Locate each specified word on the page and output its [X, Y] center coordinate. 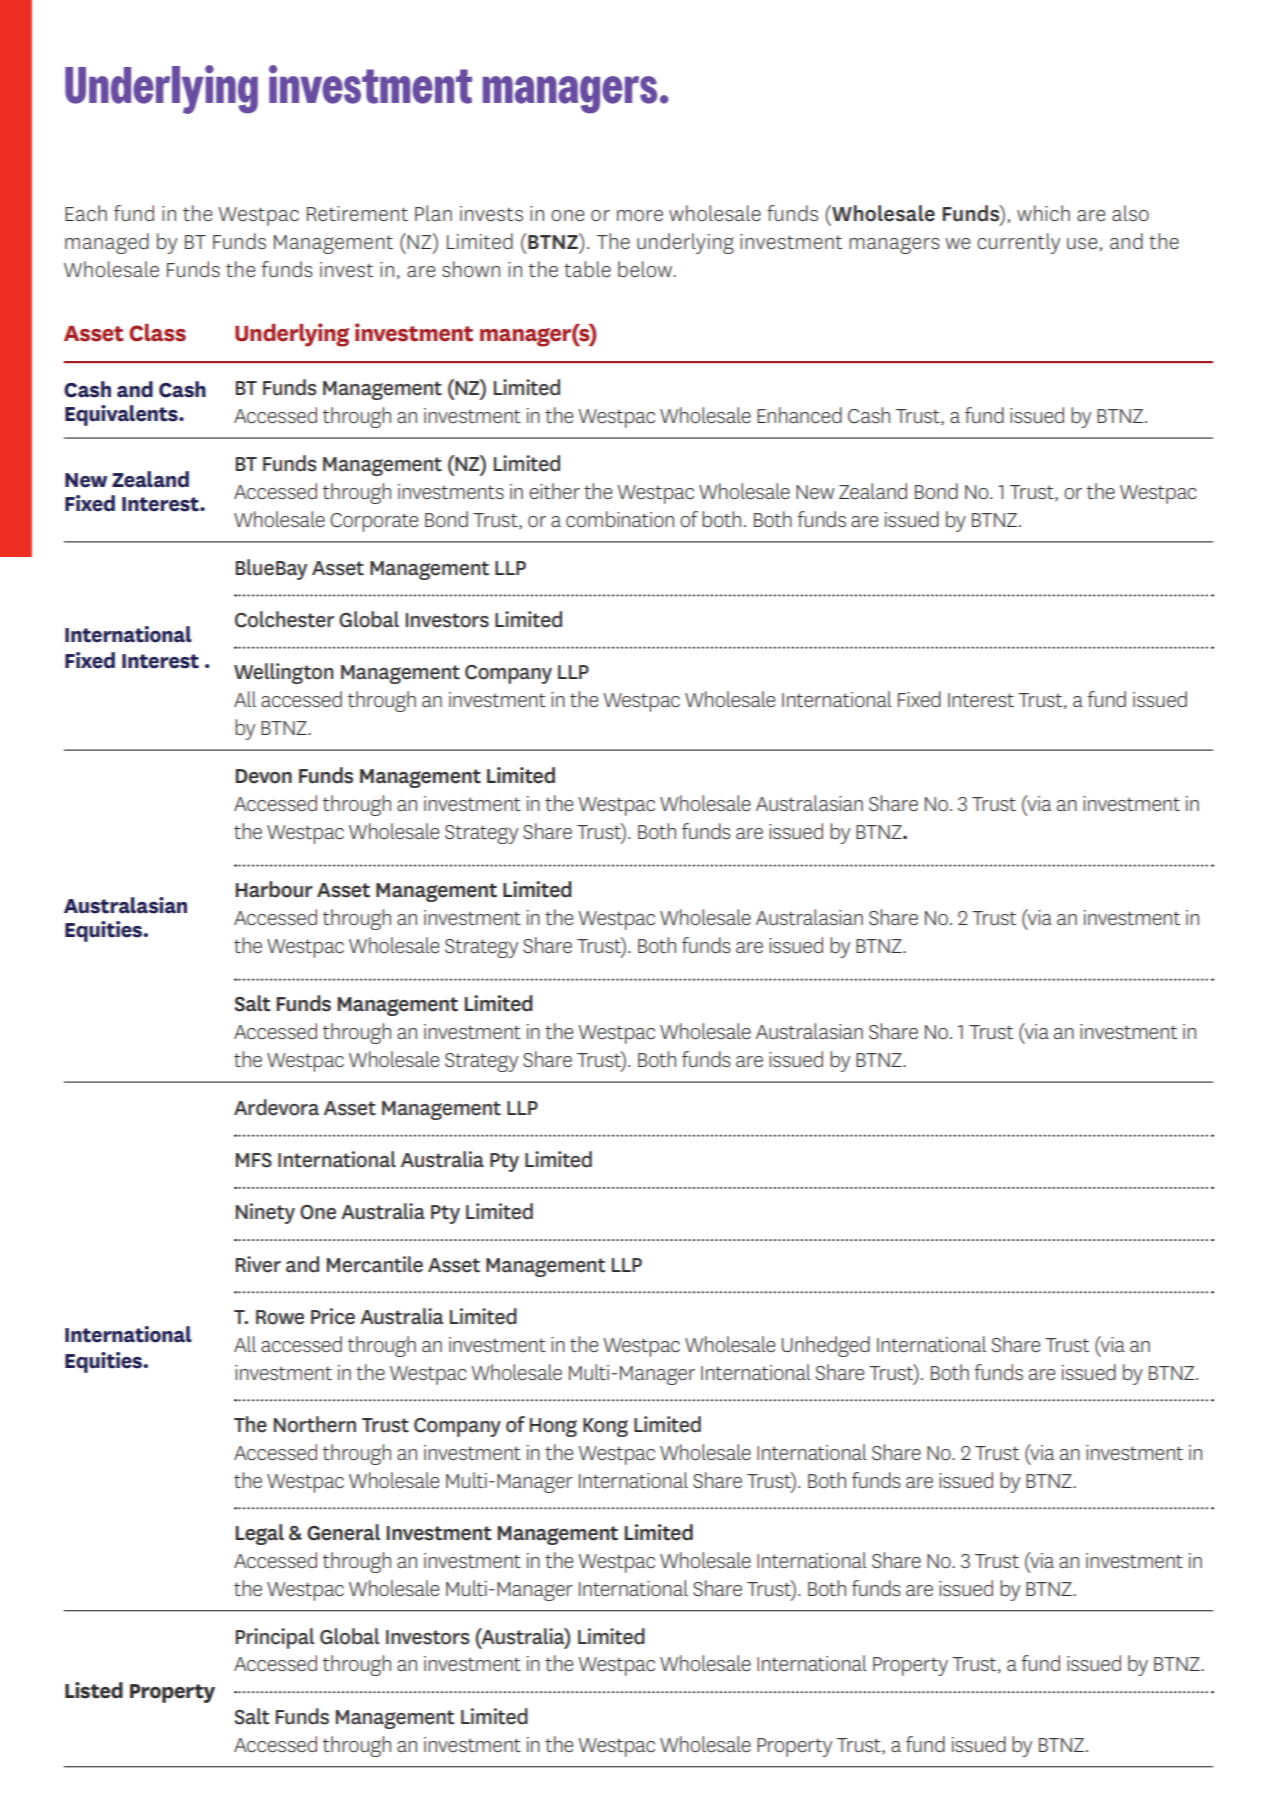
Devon [264, 776]
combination [620, 519]
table [587, 269]
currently [1018, 243]
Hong [553, 1427]
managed [107, 243]
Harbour [274, 889]
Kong [605, 1427]
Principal [275, 1638]
